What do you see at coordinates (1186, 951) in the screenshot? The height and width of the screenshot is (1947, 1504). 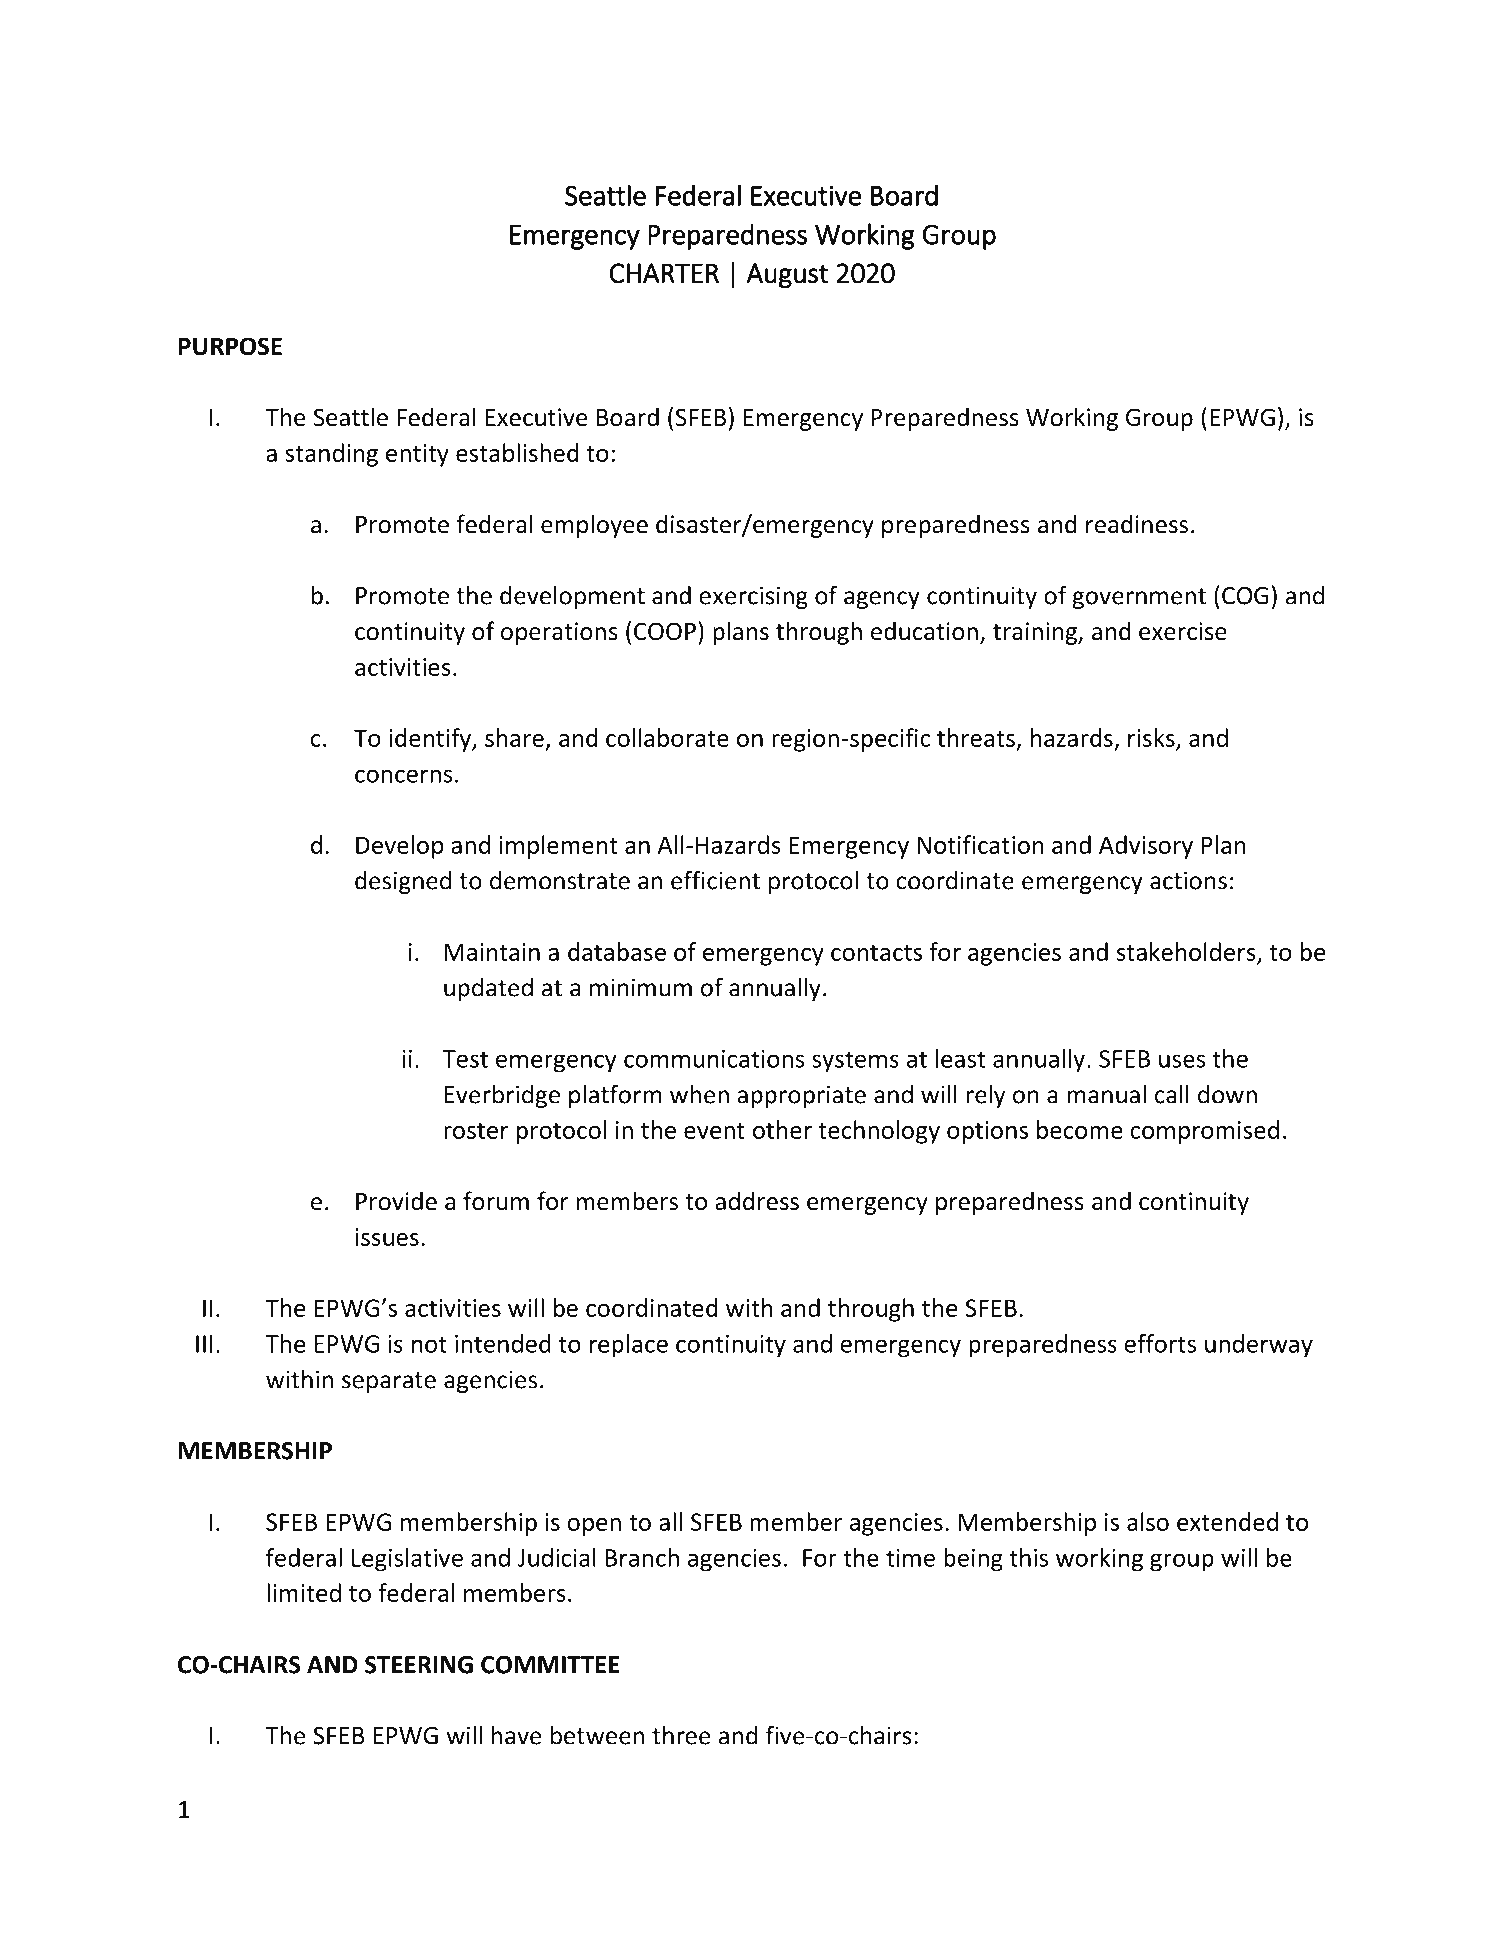 I see `stakeholders` at bounding box center [1186, 951].
